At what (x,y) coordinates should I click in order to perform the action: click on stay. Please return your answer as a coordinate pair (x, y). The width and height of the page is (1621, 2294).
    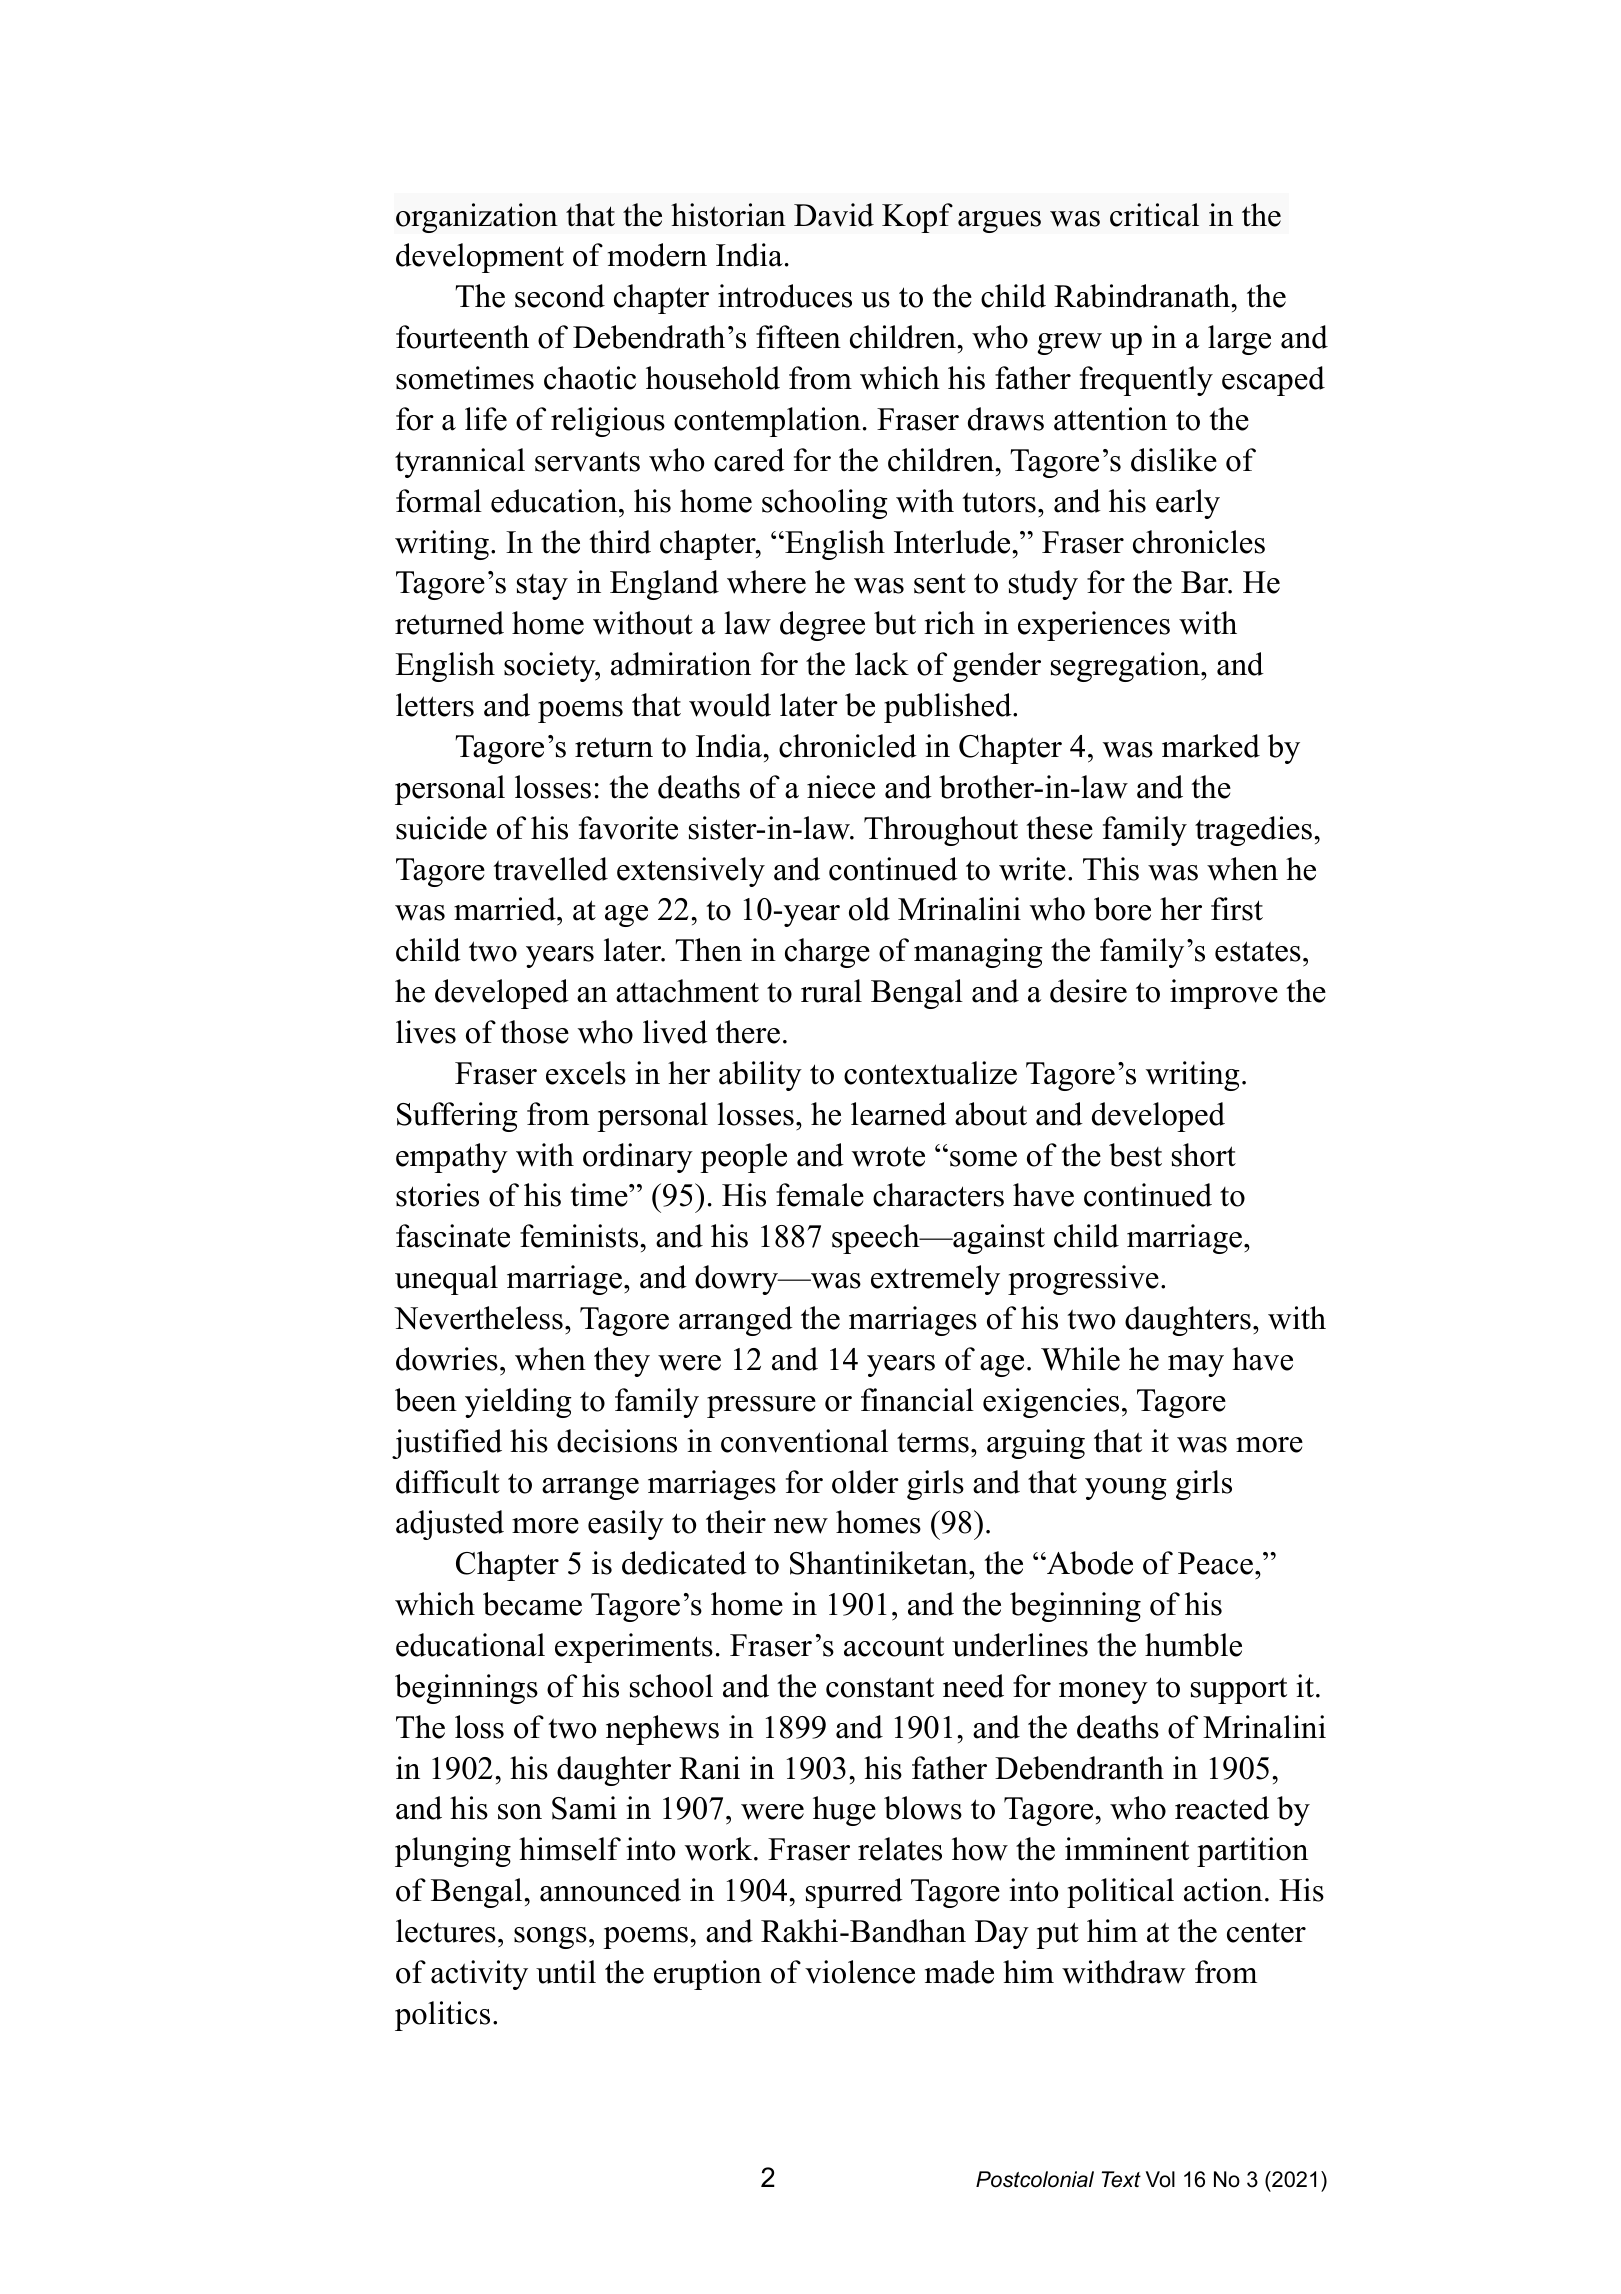
    Looking at the image, I should click on (542, 587).
